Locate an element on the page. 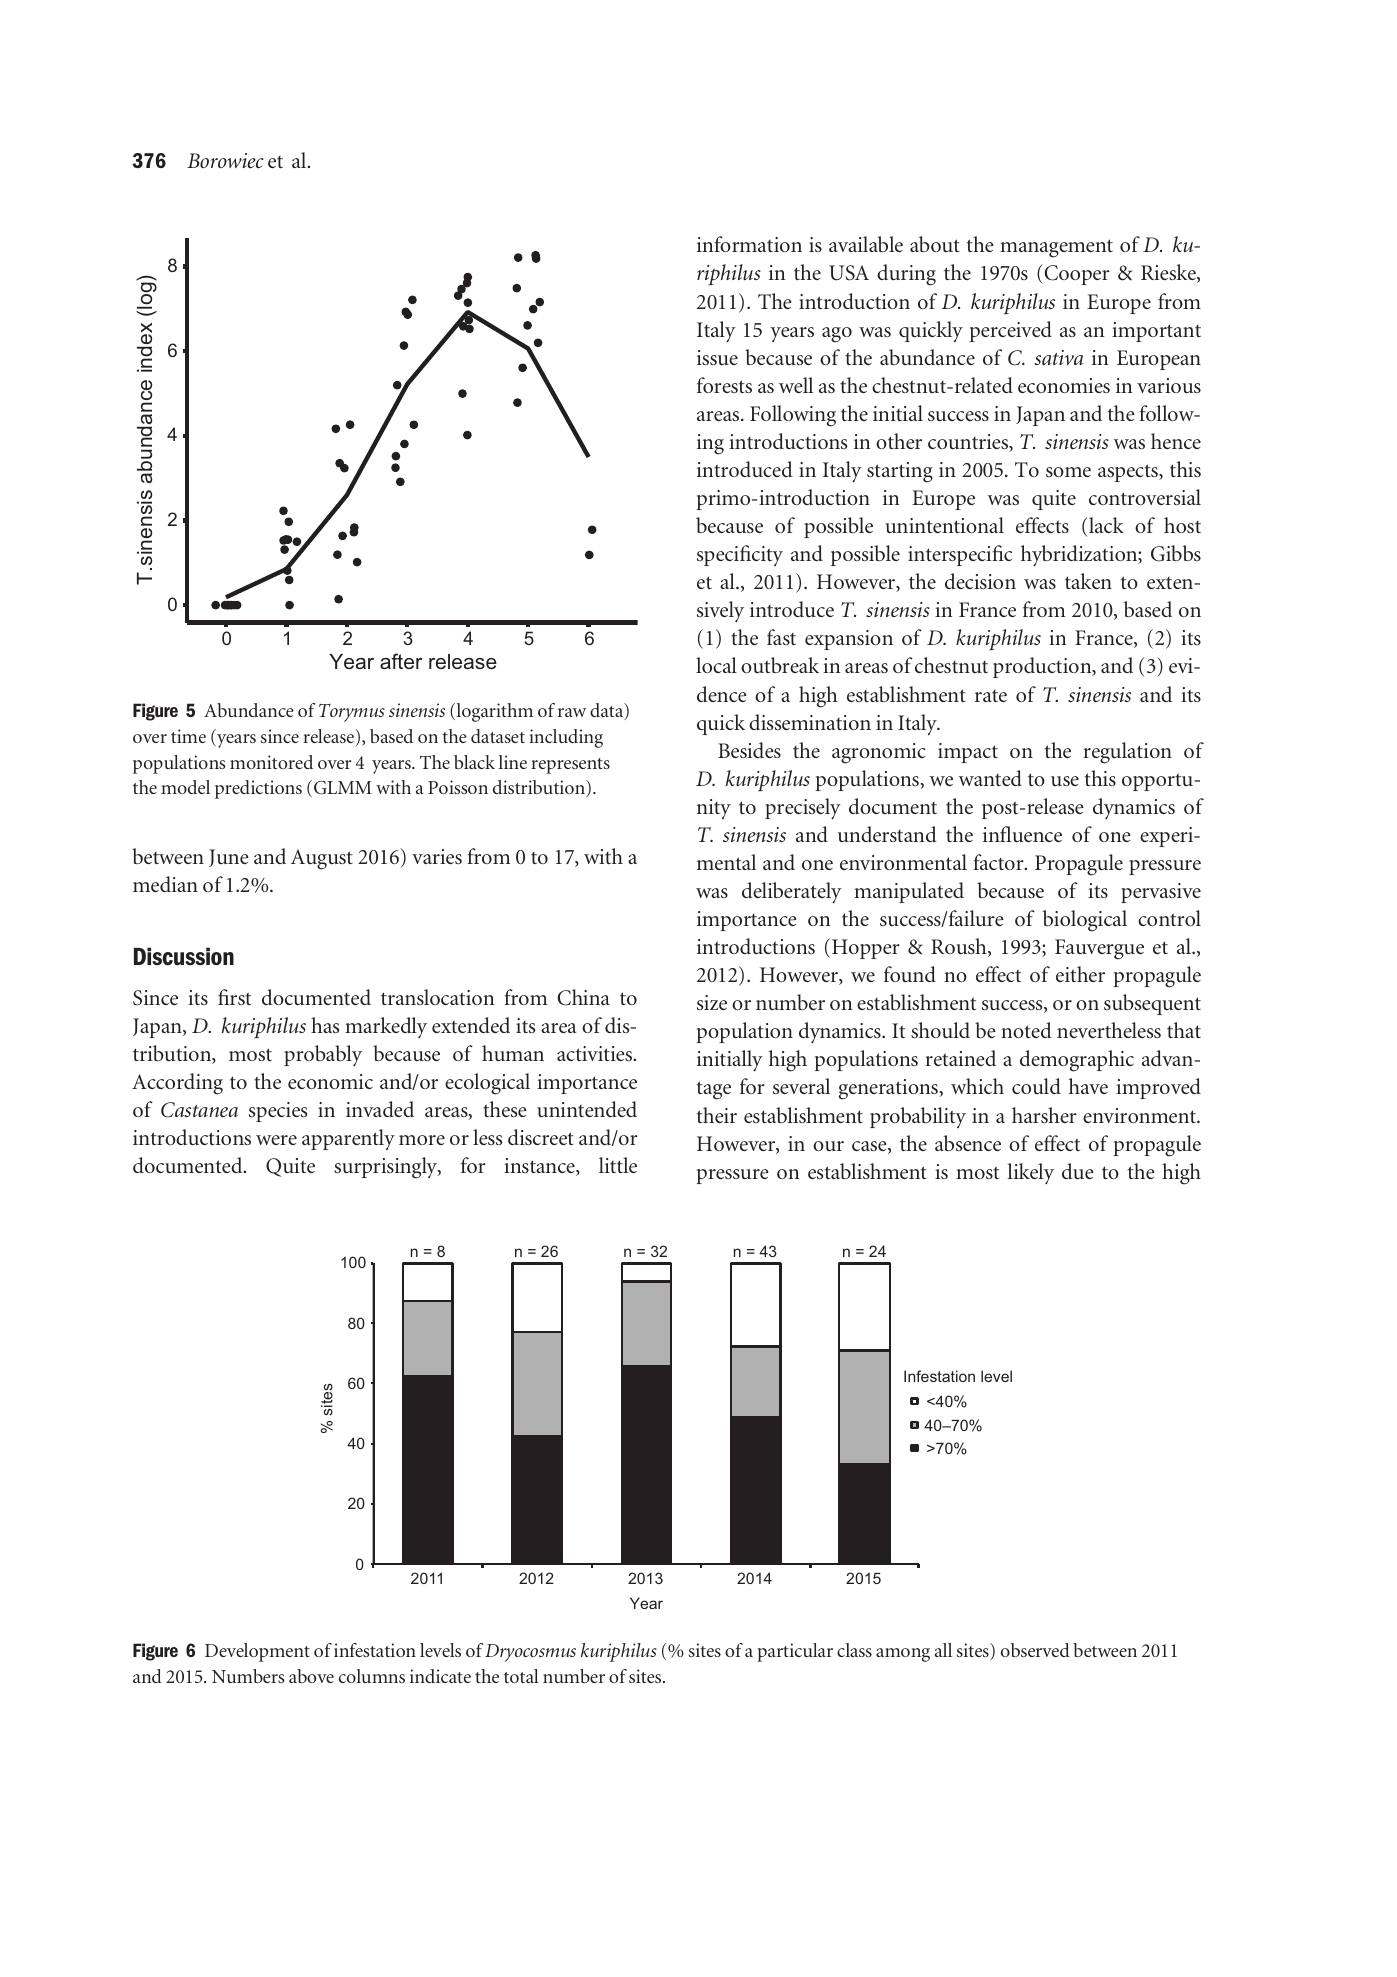 This document has width=1397, height=1977. observed is located at coordinates (1035, 1650).
